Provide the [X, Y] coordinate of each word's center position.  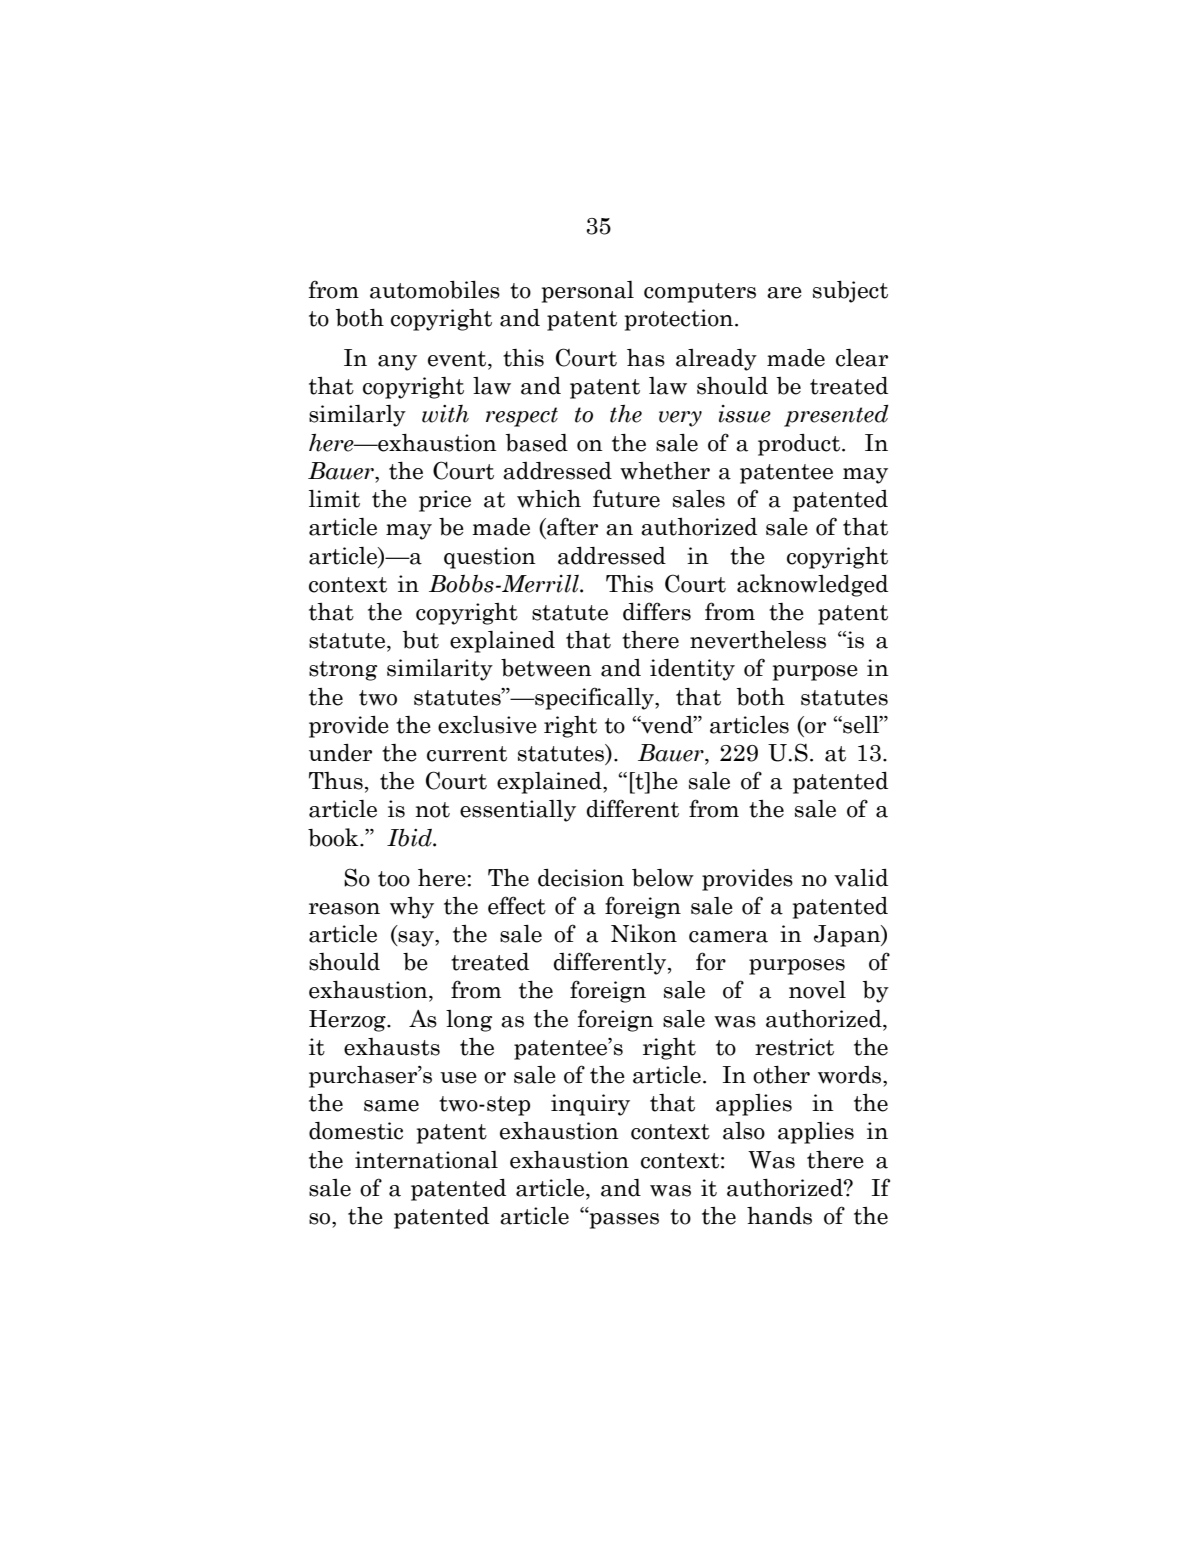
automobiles [435, 290]
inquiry [590, 1105]
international [426, 1160]
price [445, 501]
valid [861, 878]
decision [581, 878]
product [799, 445]
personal [588, 292]
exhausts [392, 1047]
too [394, 879]
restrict [794, 1047]
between [546, 668]
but [421, 640]
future [626, 498]
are [784, 293]
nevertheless [758, 640]
